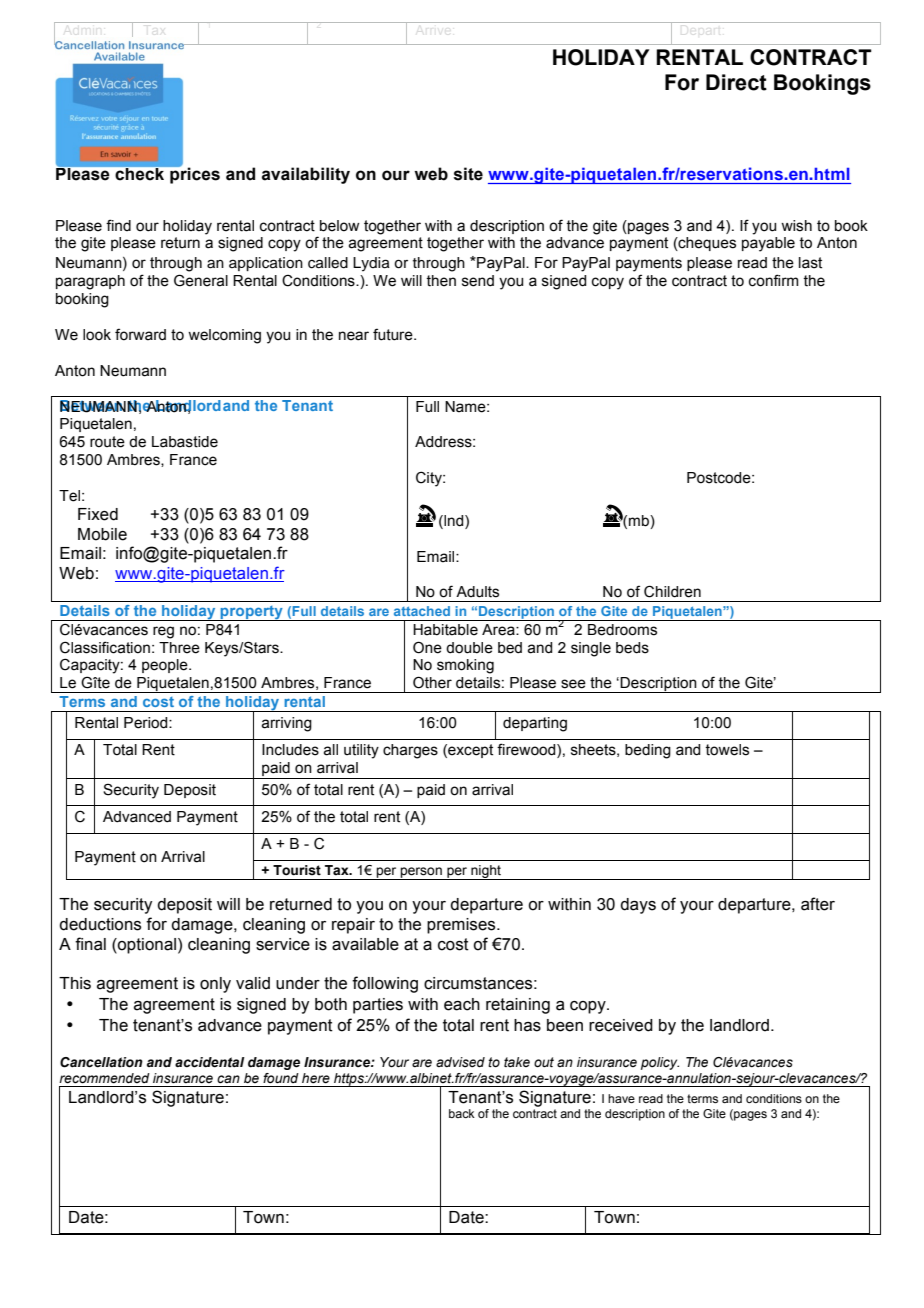 Image resolution: width=924 pixels, height=1308 pixels. Describe the element at coordinates (100, 924) in the screenshot. I see `deductions` at that location.
